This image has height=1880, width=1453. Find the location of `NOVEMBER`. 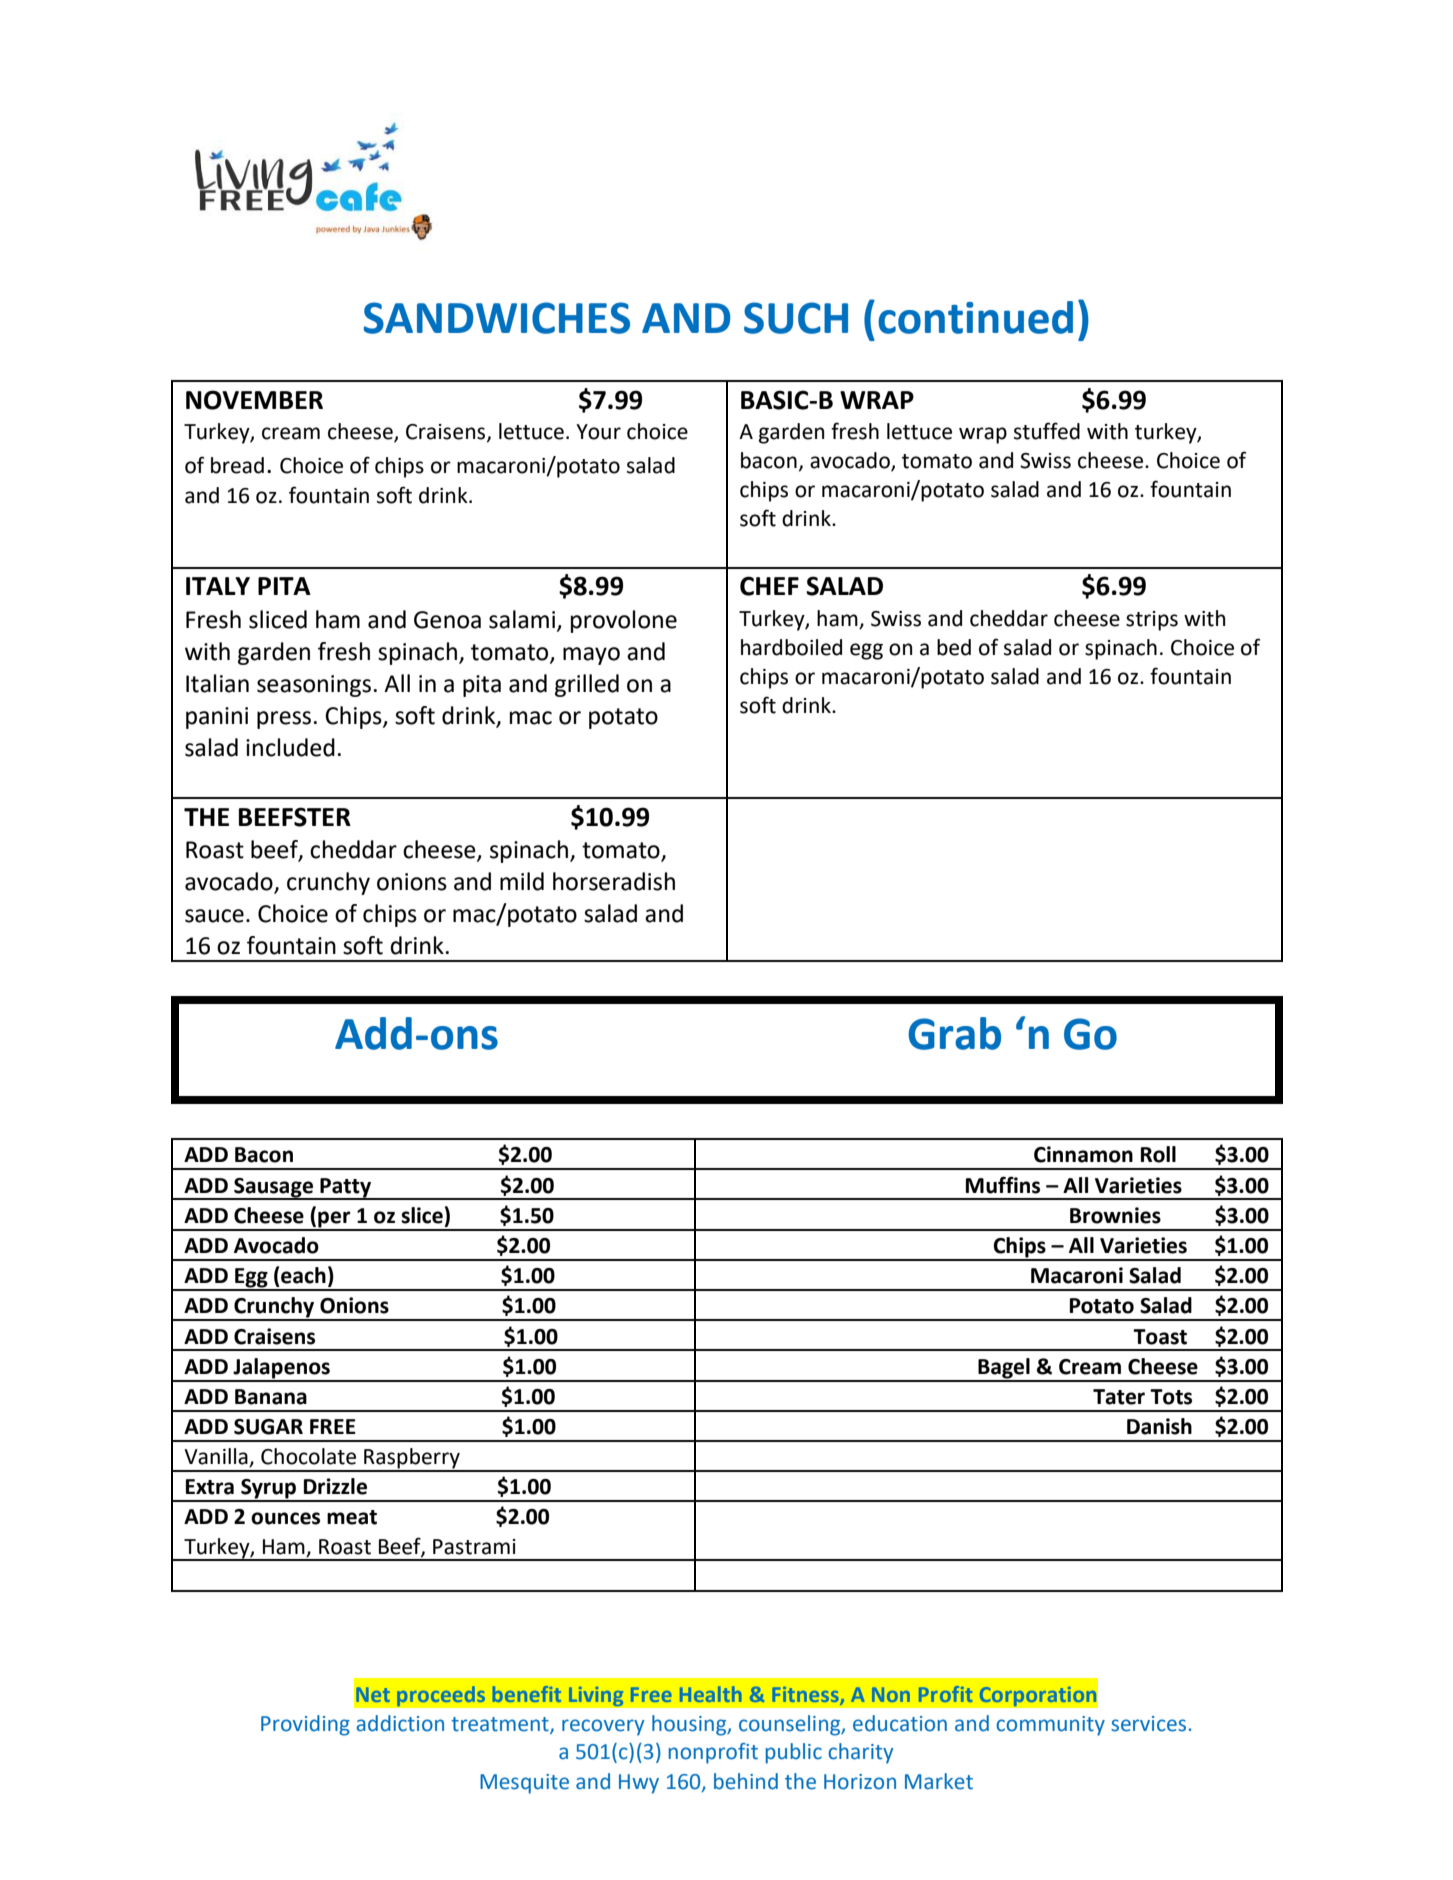

NOVEMBER is located at coordinates (254, 400).
